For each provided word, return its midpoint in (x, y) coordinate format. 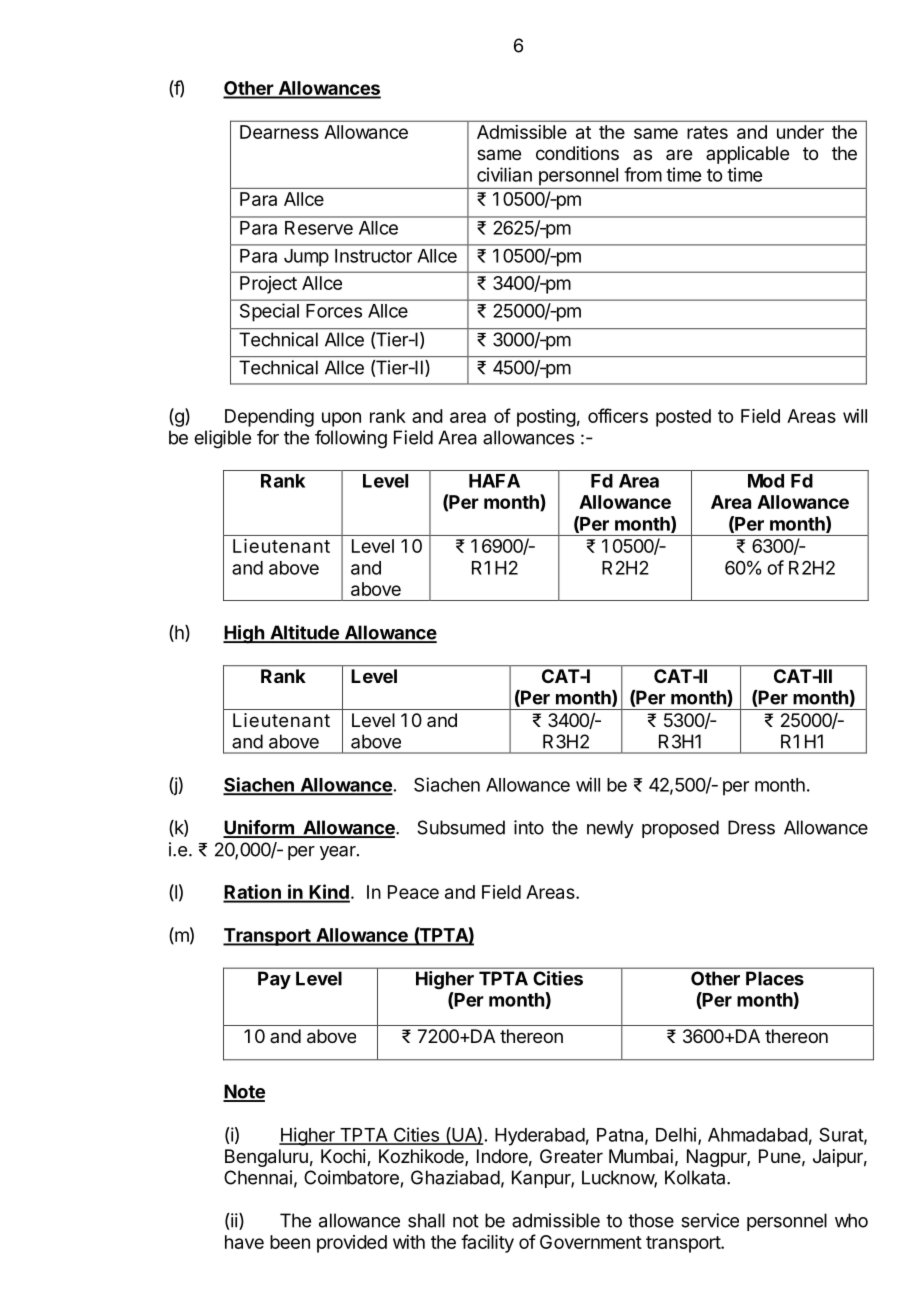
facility (487, 1243)
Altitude (304, 633)
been (290, 1242)
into (529, 827)
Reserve (319, 228)
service (710, 1220)
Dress (751, 827)
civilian (504, 174)
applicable (747, 155)
